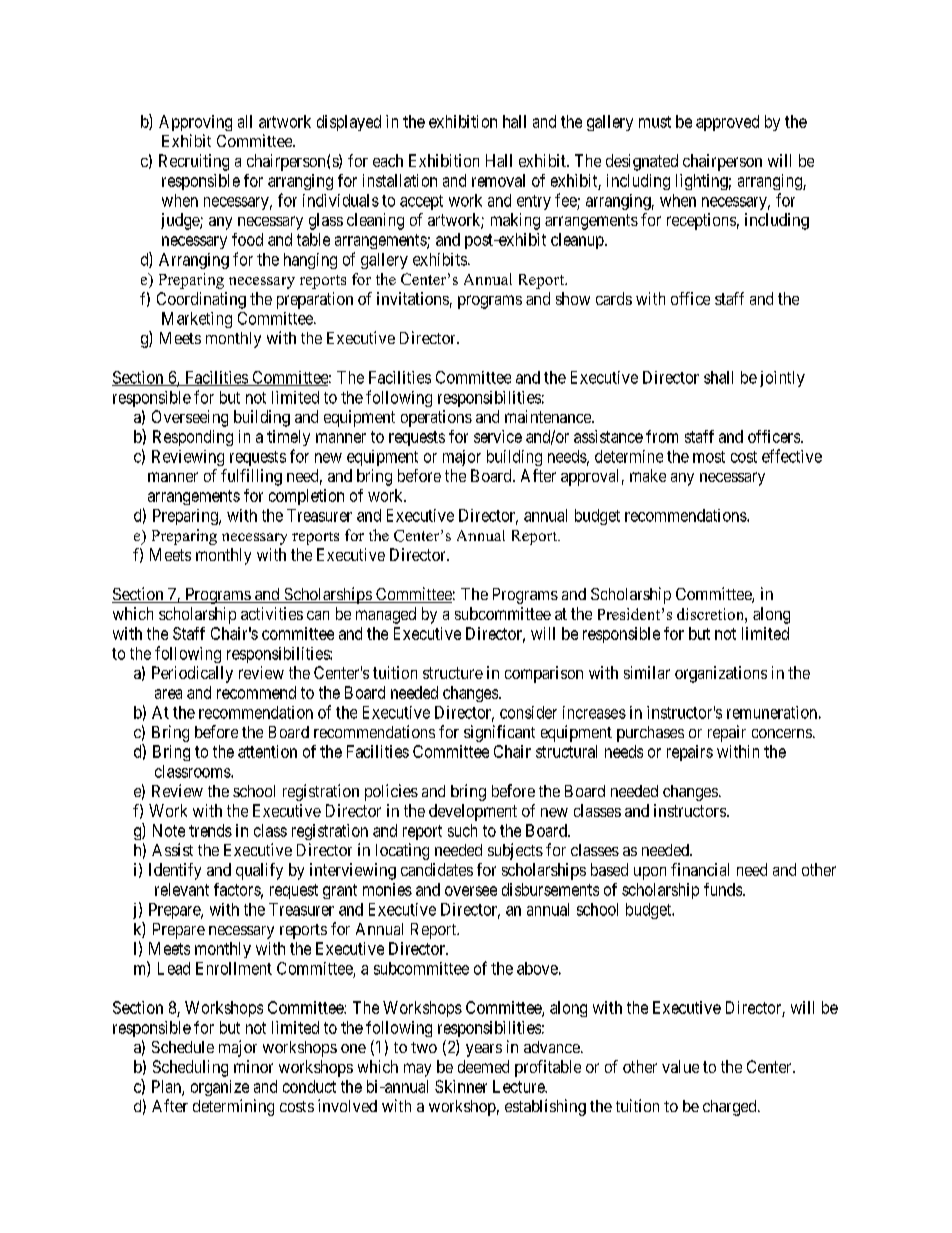 Image resolution: width=952 pixels, height=1233 pixels. Describe the element at coordinates (436, 418) in the document. I see `operations` at that location.
